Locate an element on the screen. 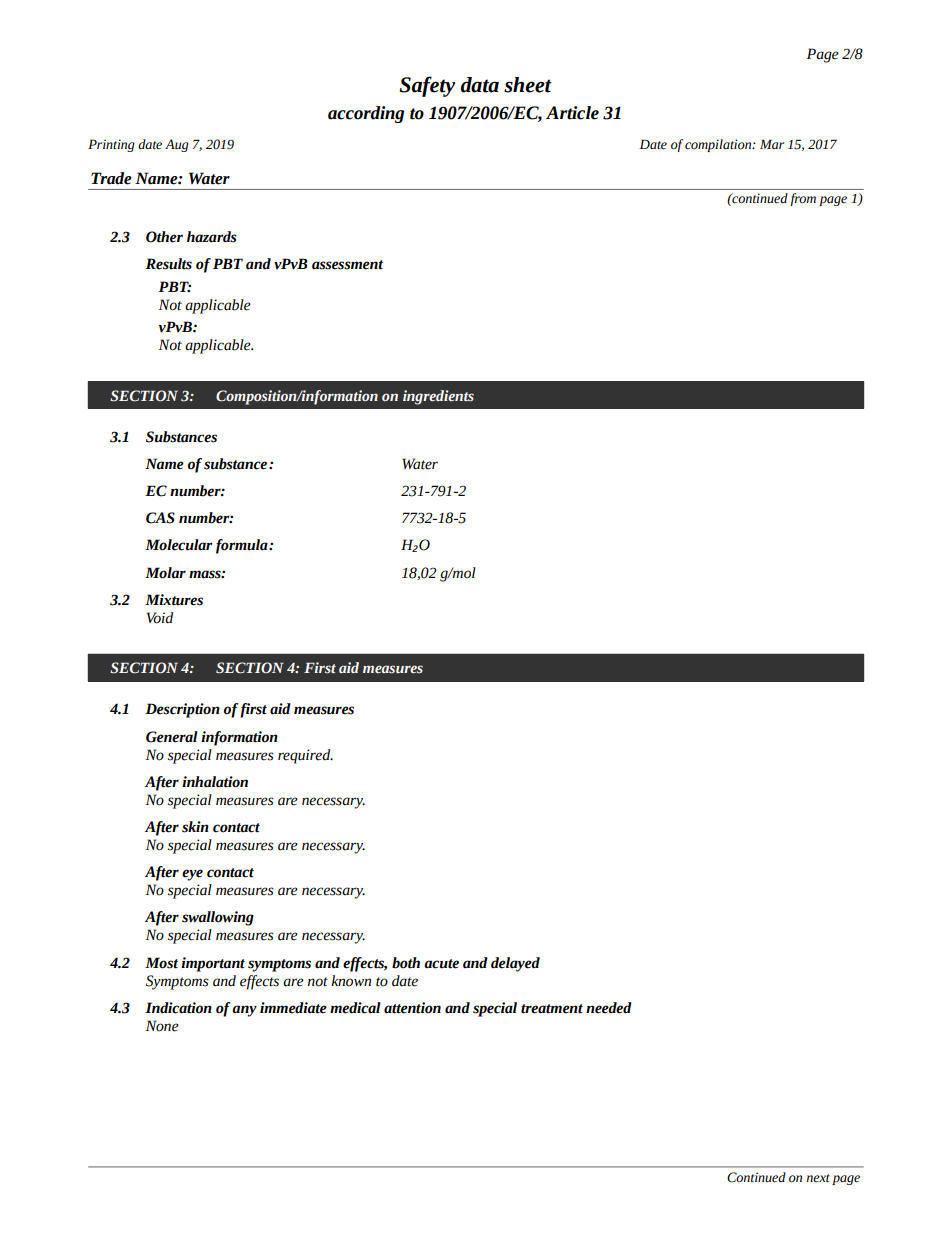 Image resolution: width=952 pixels, height=1233 pixels. attention is located at coordinates (412, 1008).
